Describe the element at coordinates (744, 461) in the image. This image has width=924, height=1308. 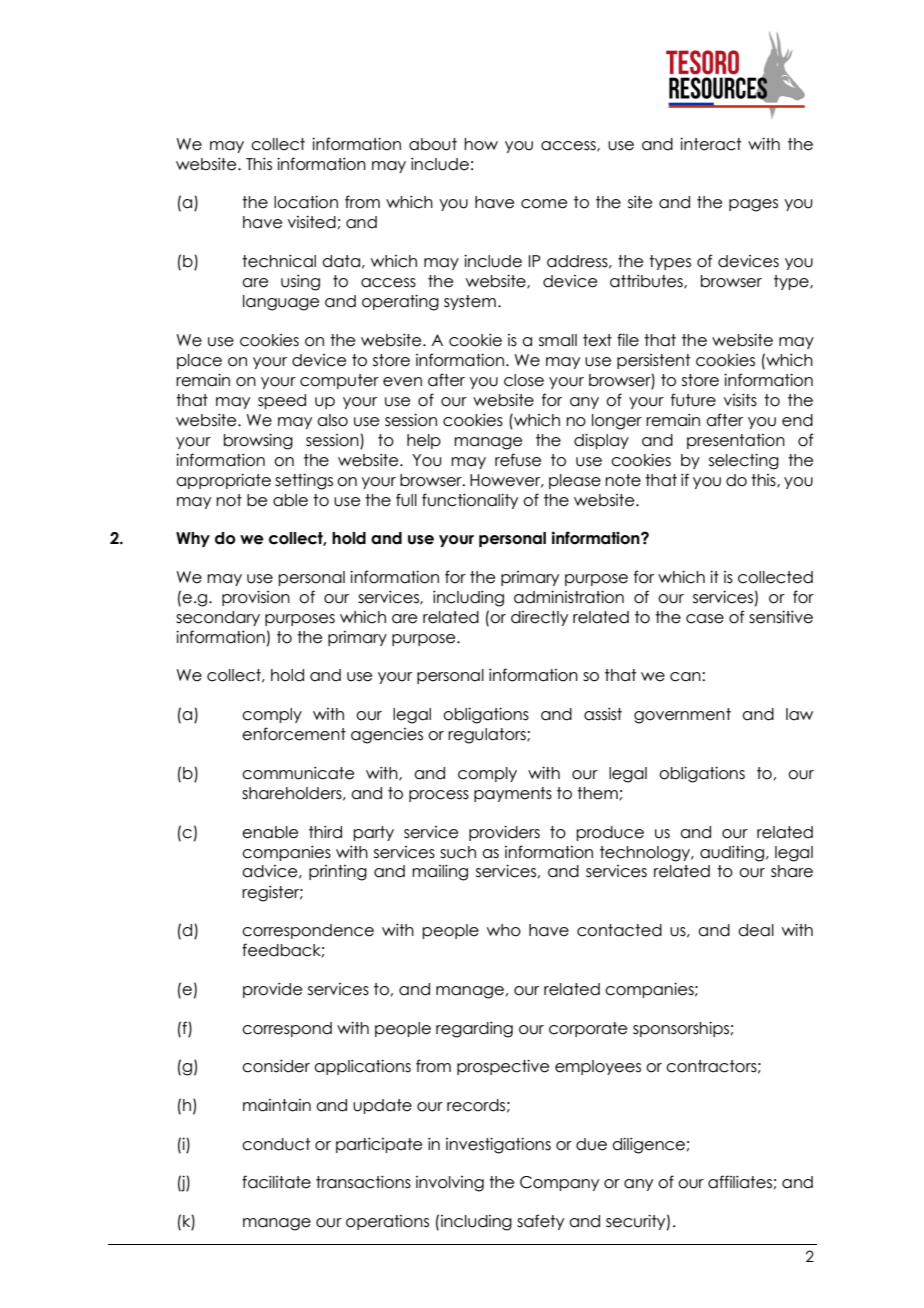
I see `selecting` at that location.
